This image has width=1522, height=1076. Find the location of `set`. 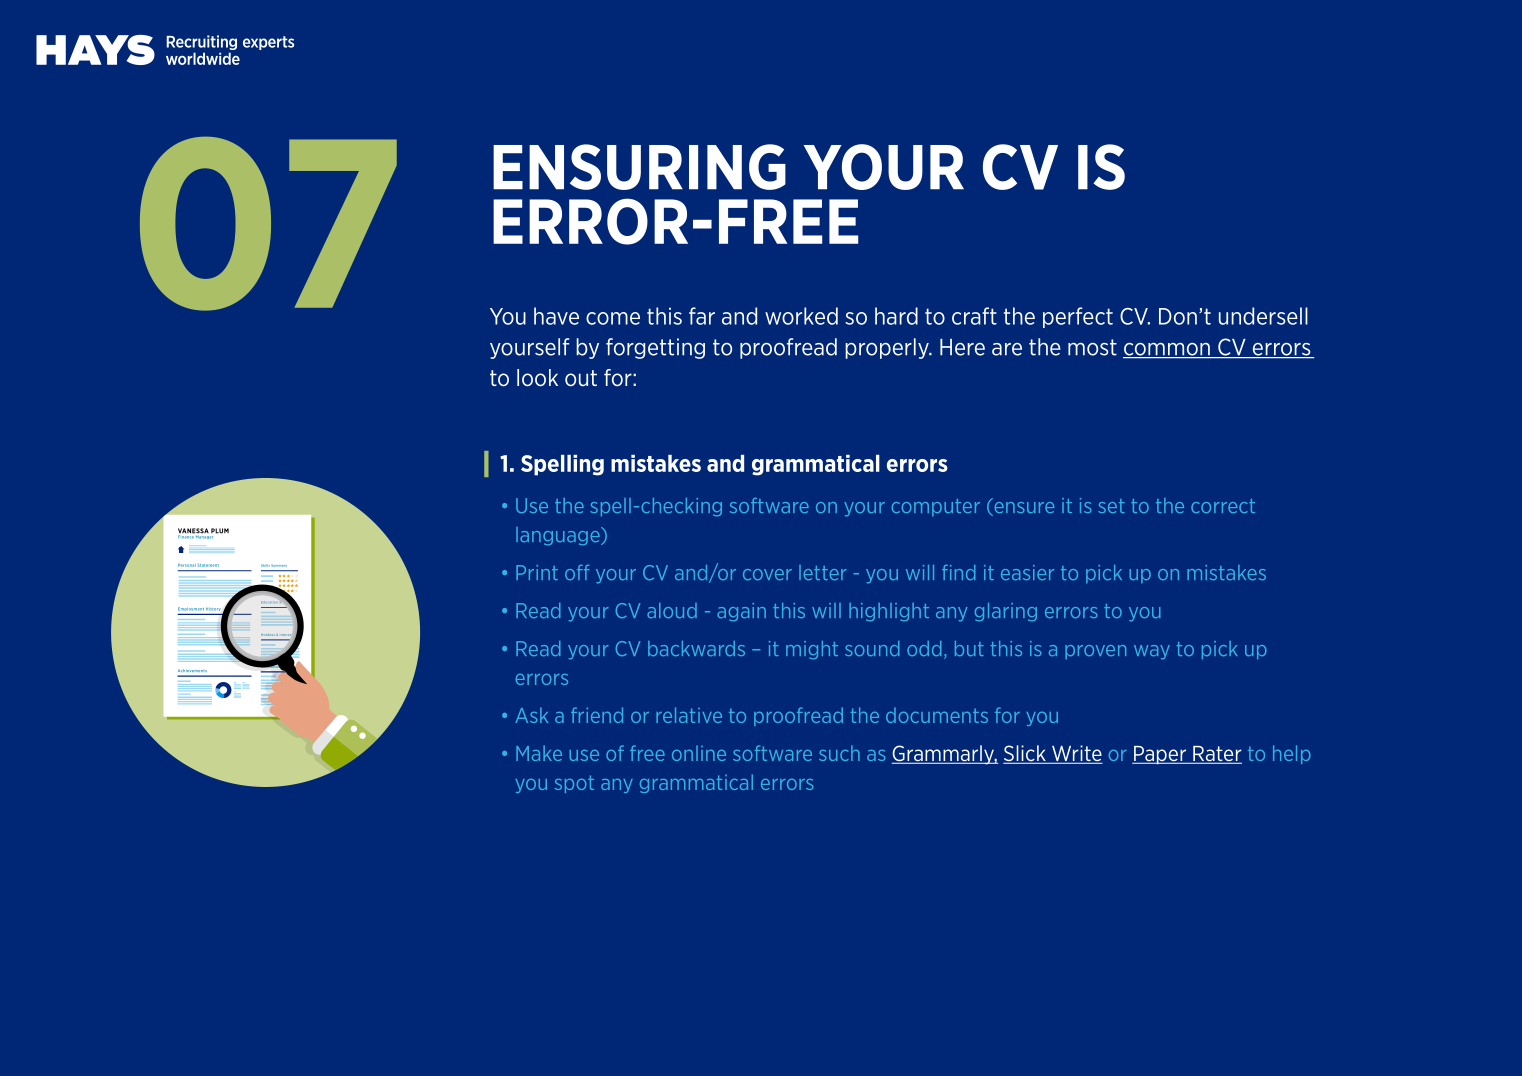

set is located at coordinates (1111, 506).
